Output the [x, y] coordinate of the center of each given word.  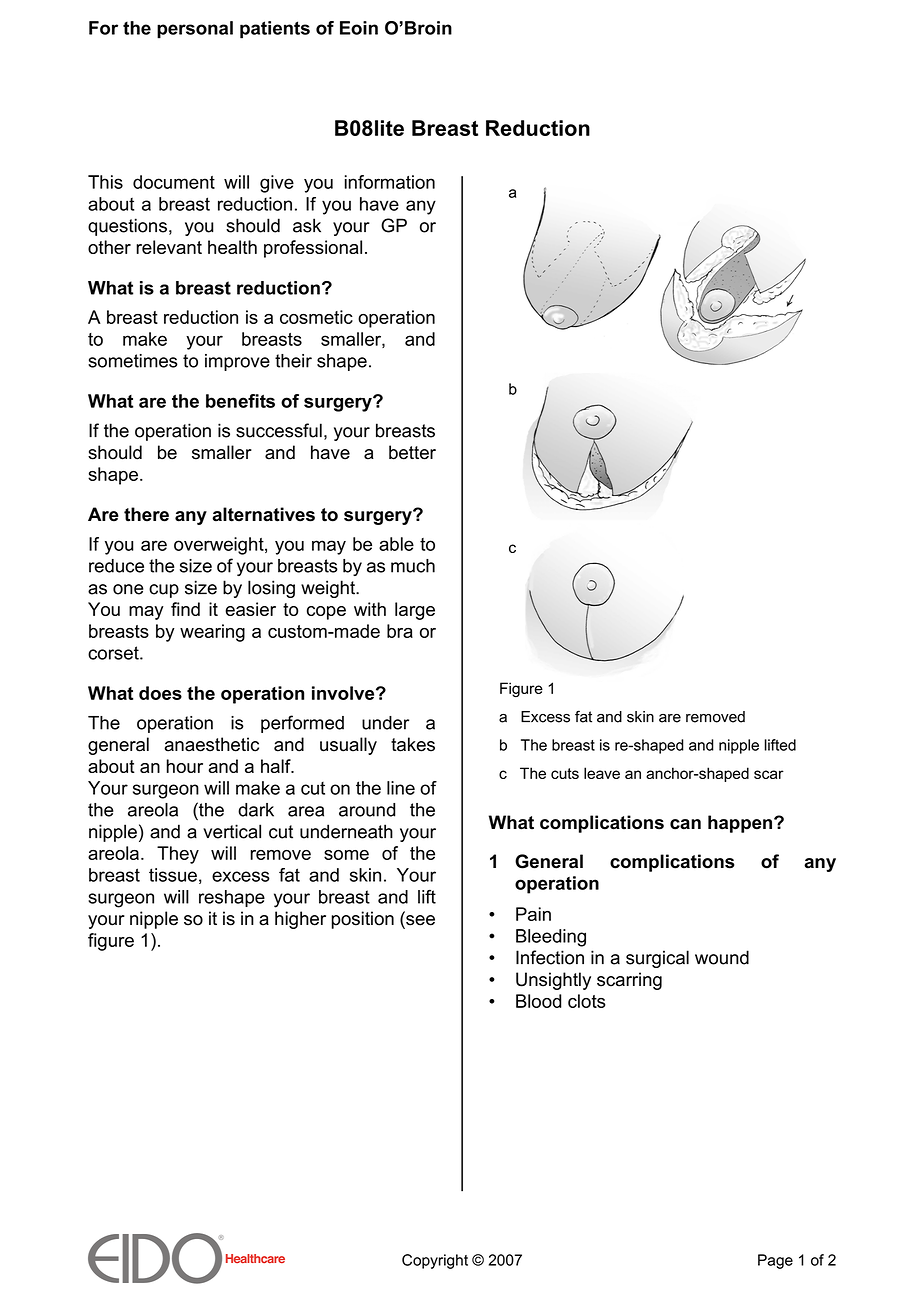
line [401, 788]
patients [275, 30]
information [390, 182]
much [413, 566]
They [178, 855]
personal [195, 30]
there [146, 514]
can [685, 824]
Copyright [435, 1261]
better [412, 452]
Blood [539, 1001]
